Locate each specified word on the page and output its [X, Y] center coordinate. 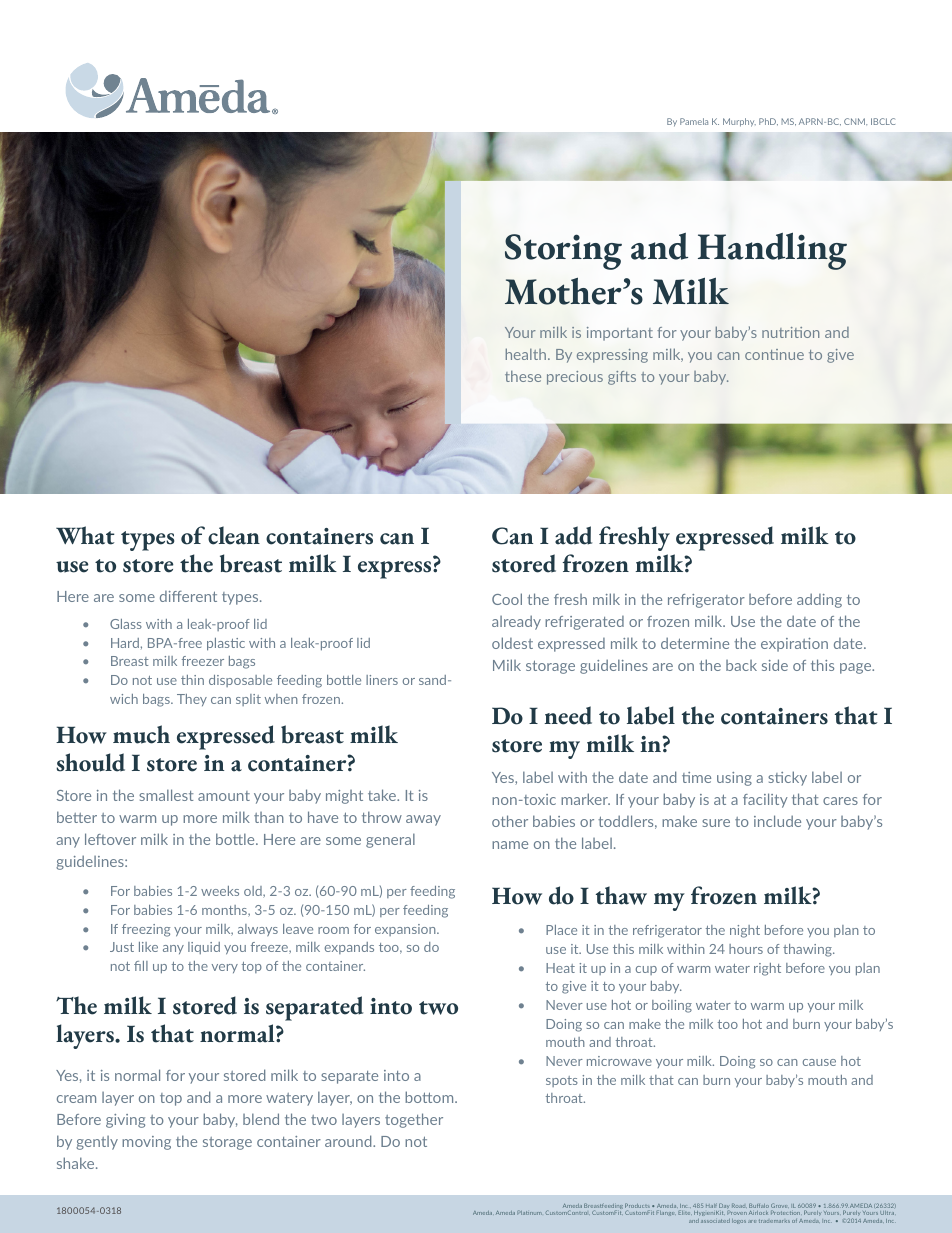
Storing [563, 252]
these [523, 376]
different [188, 596]
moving [146, 1143]
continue [774, 354]
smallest [166, 795]
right [767, 969]
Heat [560, 968]
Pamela [694, 121]
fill [141, 966]
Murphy [739, 122]
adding [819, 600]
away [423, 820]
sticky [787, 778]
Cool [507, 599]
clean [234, 535]
